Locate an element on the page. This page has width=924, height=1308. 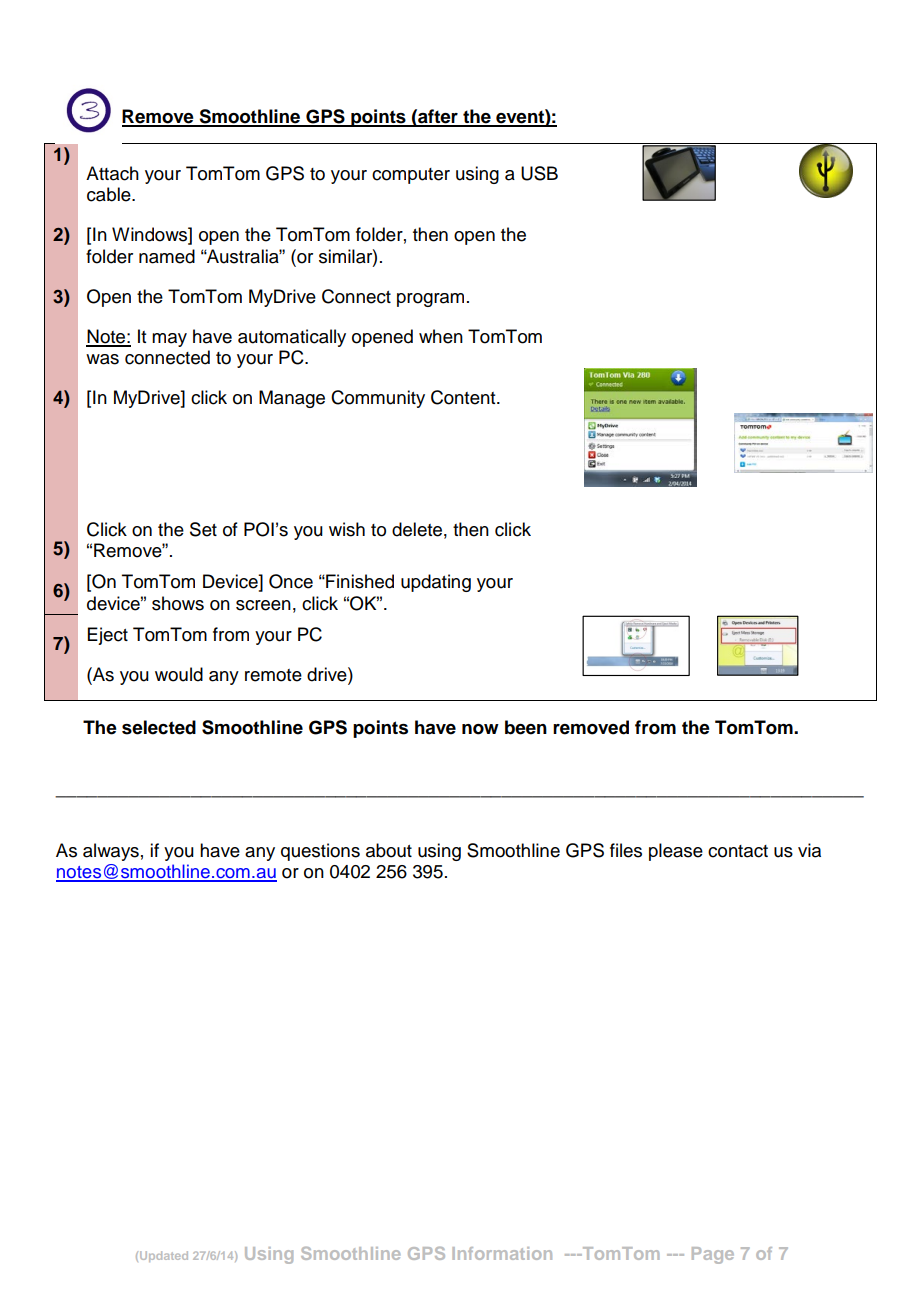
named is located at coordinates (167, 256).
